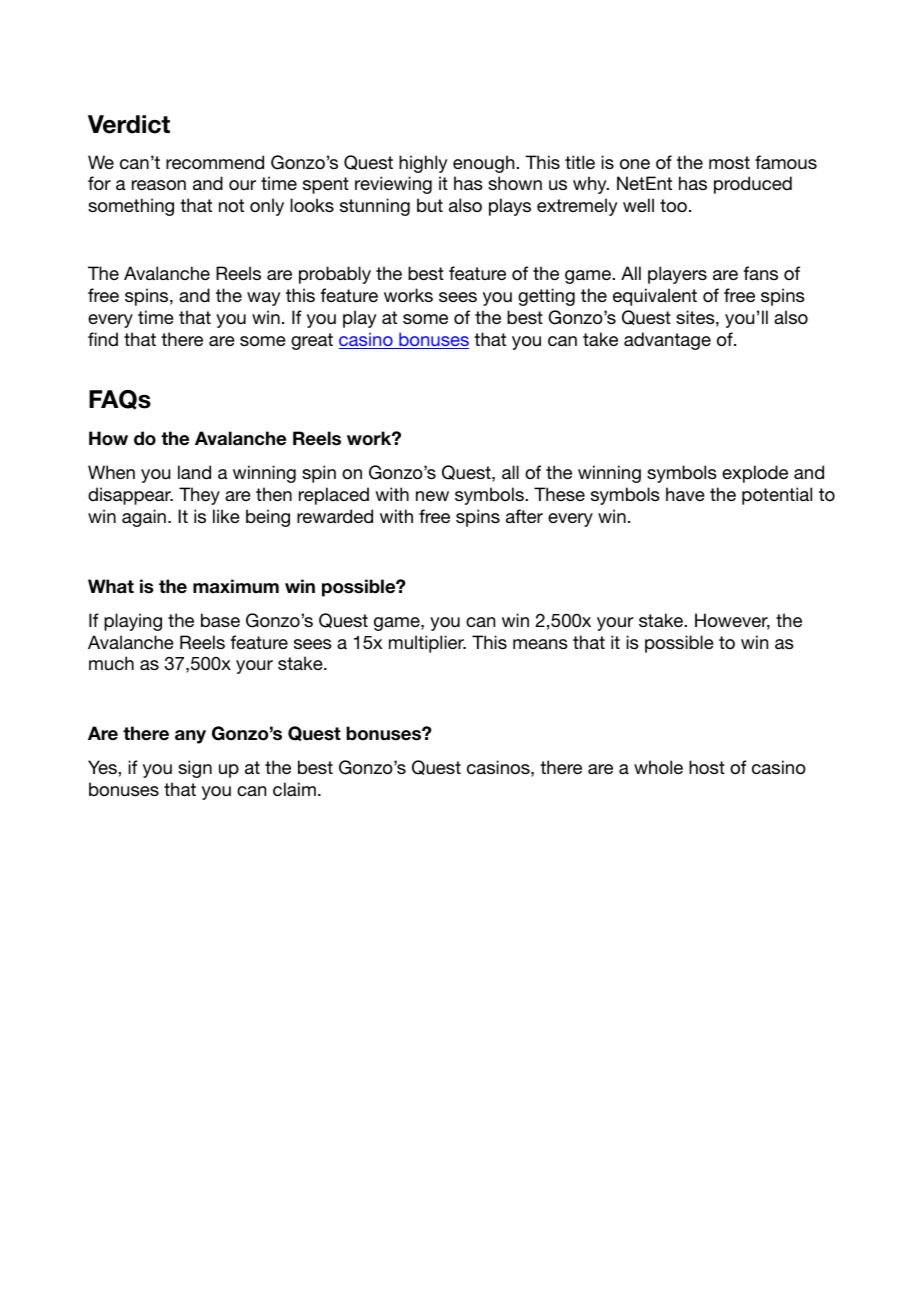 This document has height=1308, width=924. Describe the element at coordinates (236, 586) in the document. I see `maximum` at that location.
